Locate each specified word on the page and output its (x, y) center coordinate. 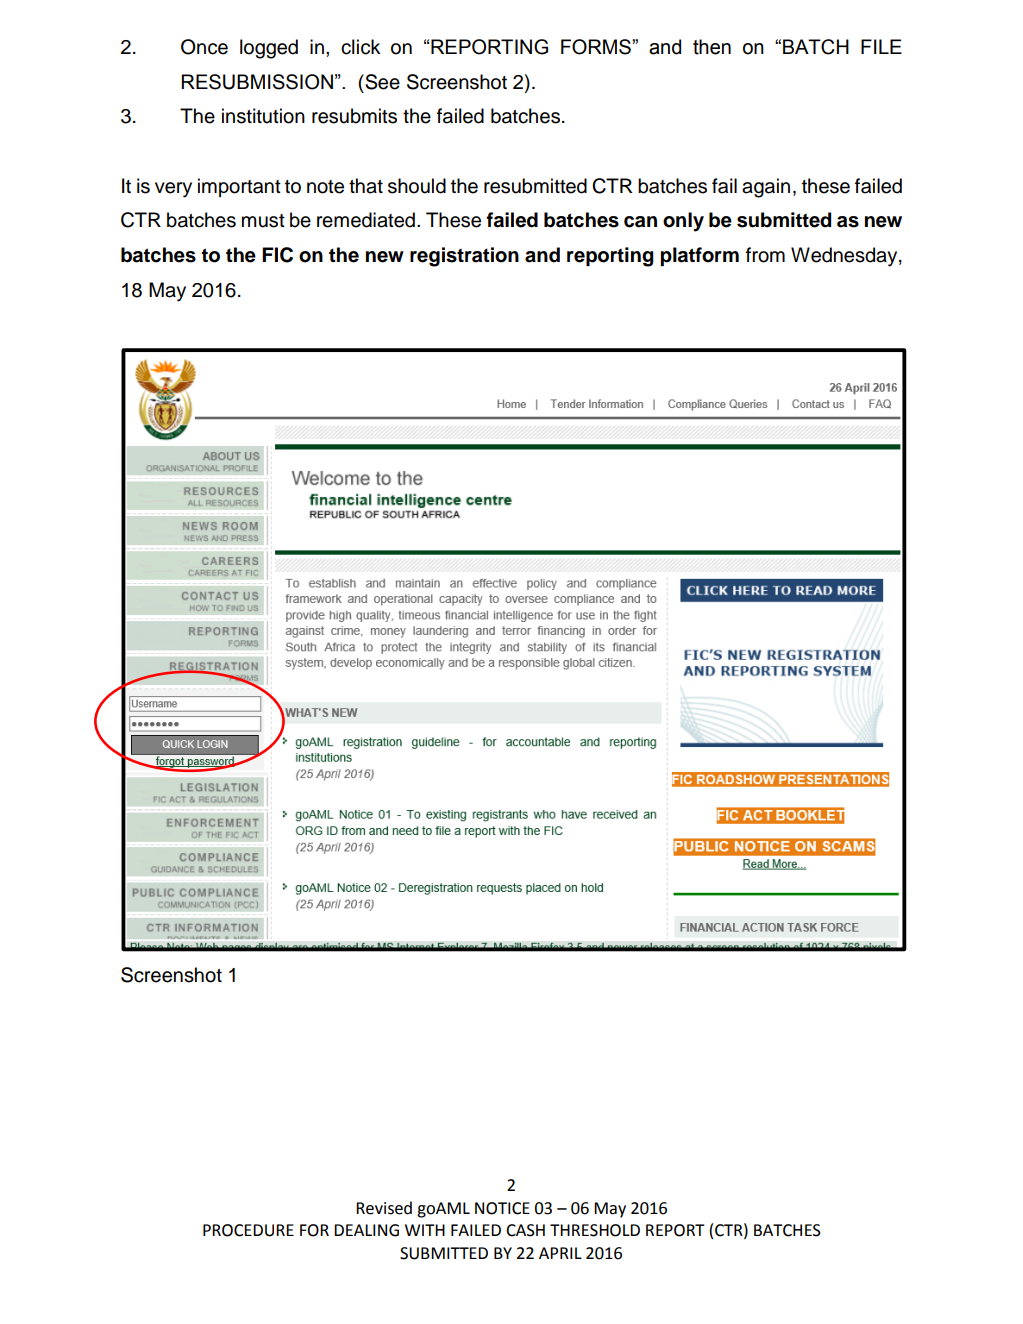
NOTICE (502, 1208)
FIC (277, 255)
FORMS (597, 47)
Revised (384, 1208)
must (263, 221)
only (683, 222)
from (765, 255)
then (712, 47)
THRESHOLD (595, 1230)
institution (263, 116)
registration (464, 257)
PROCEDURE (248, 1230)
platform (699, 256)
